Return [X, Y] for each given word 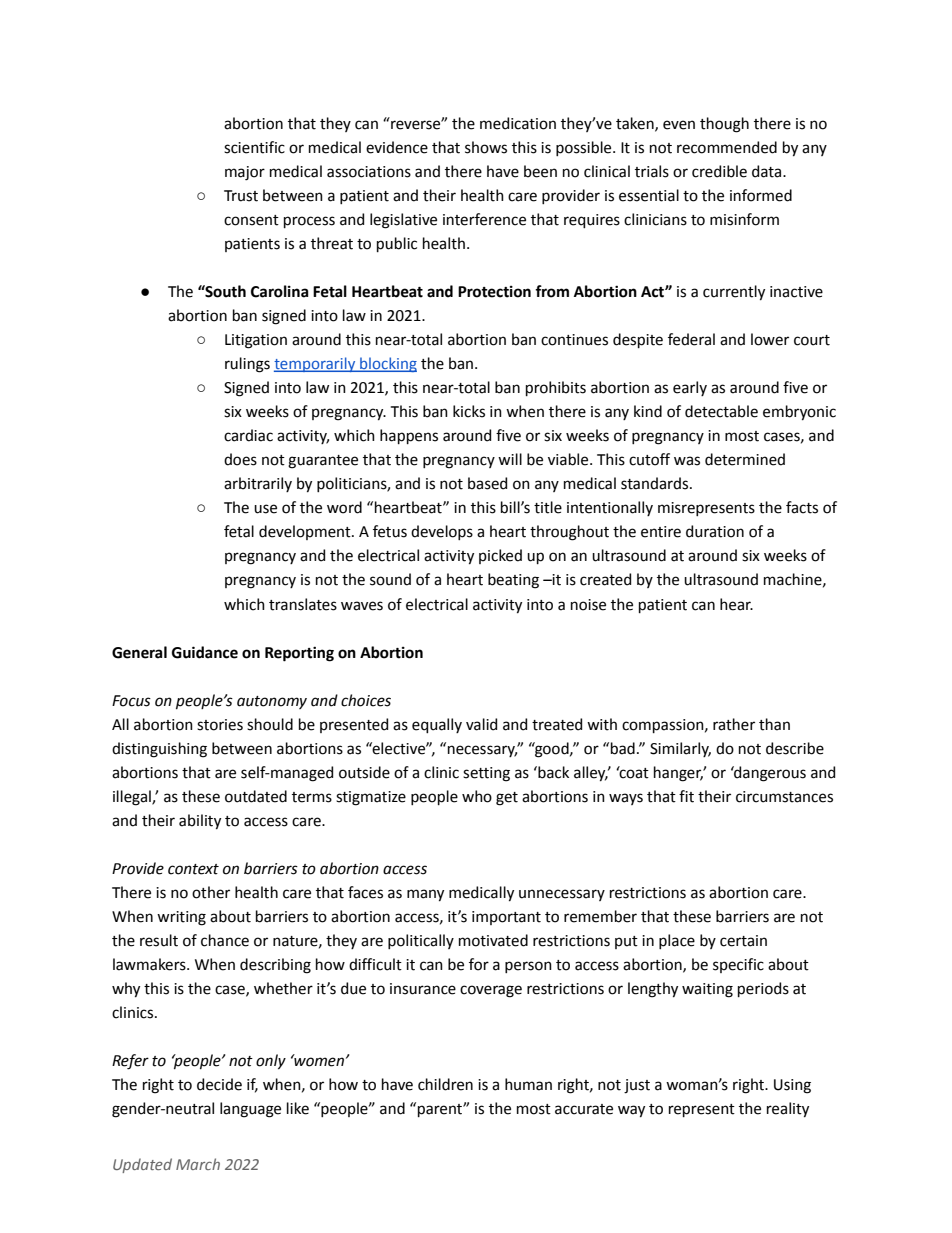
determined [745, 459]
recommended [727, 147]
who [477, 796]
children [445, 1084]
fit [686, 796]
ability [200, 822]
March [198, 1164]
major [245, 173]
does [240, 459]
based [487, 483]
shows [486, 147]
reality [788, 1110]
